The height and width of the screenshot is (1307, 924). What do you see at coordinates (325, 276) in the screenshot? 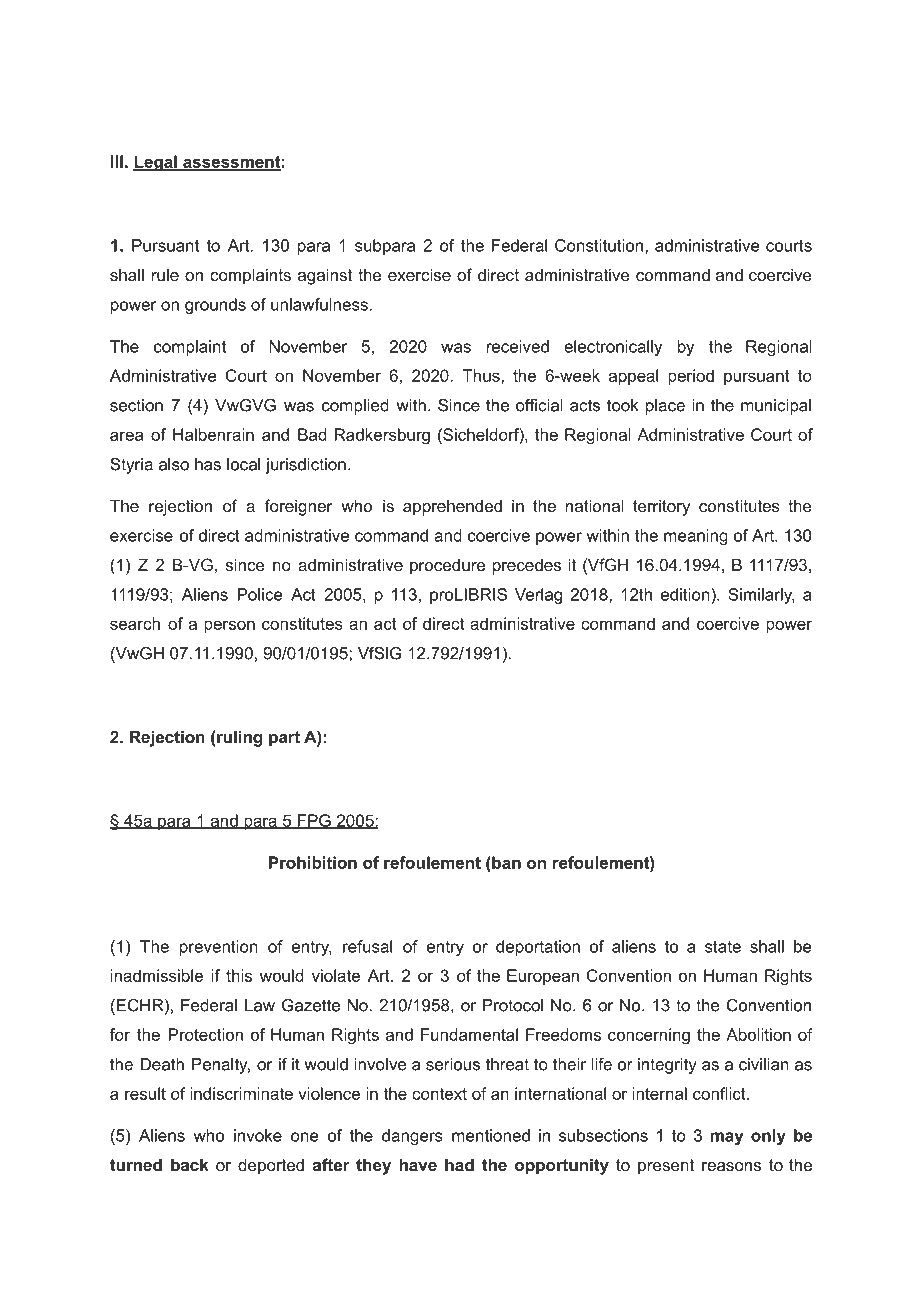
I see `against` at bounding box center [325, 276].
